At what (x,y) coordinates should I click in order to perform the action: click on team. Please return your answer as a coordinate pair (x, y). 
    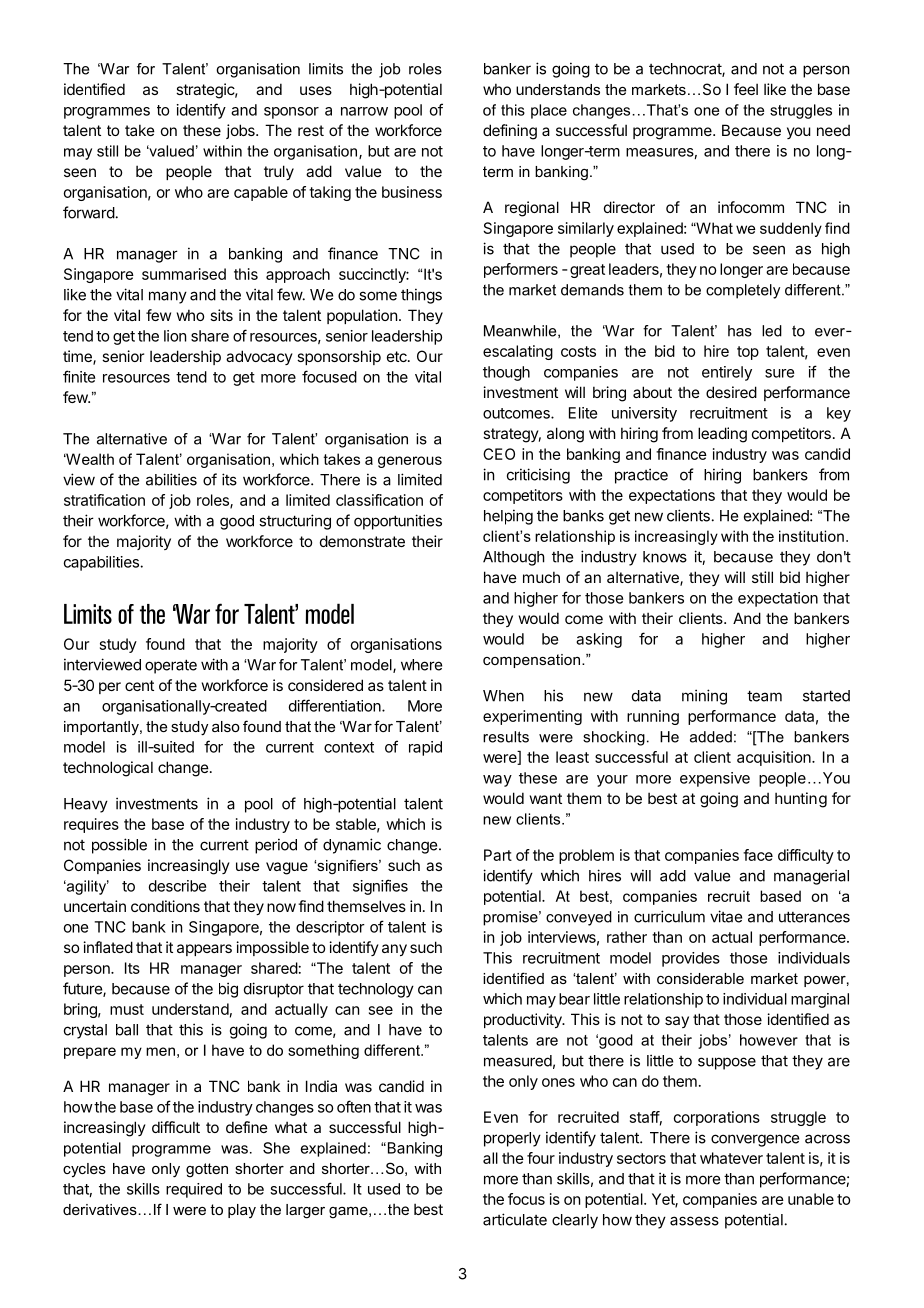
    Looking at the image, I should click on (764, 696).
